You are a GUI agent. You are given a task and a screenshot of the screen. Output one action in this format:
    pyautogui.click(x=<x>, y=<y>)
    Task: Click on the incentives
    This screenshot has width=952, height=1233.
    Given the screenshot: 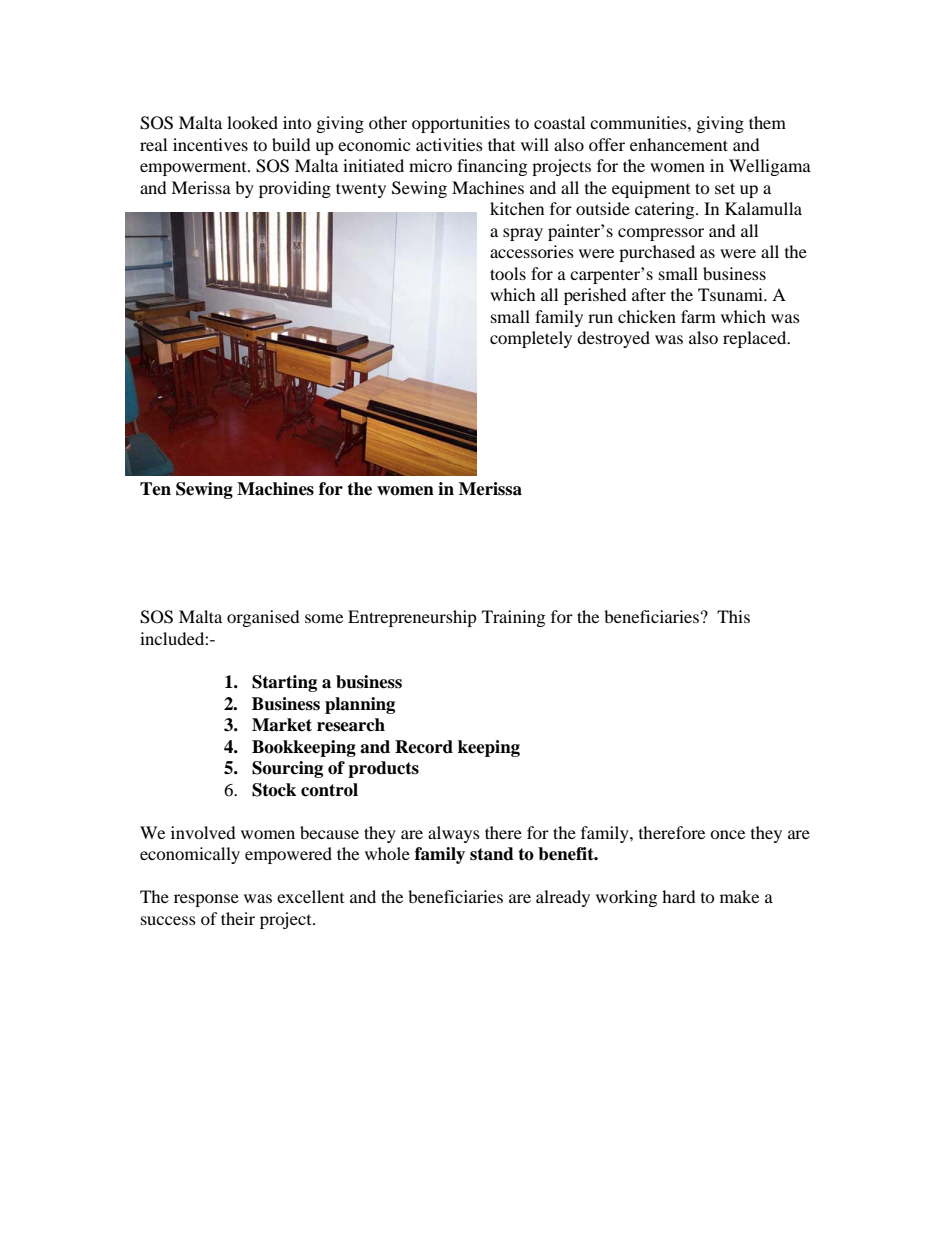 What is the action you would take?
    pyautogui.click(x=210, y=144)
